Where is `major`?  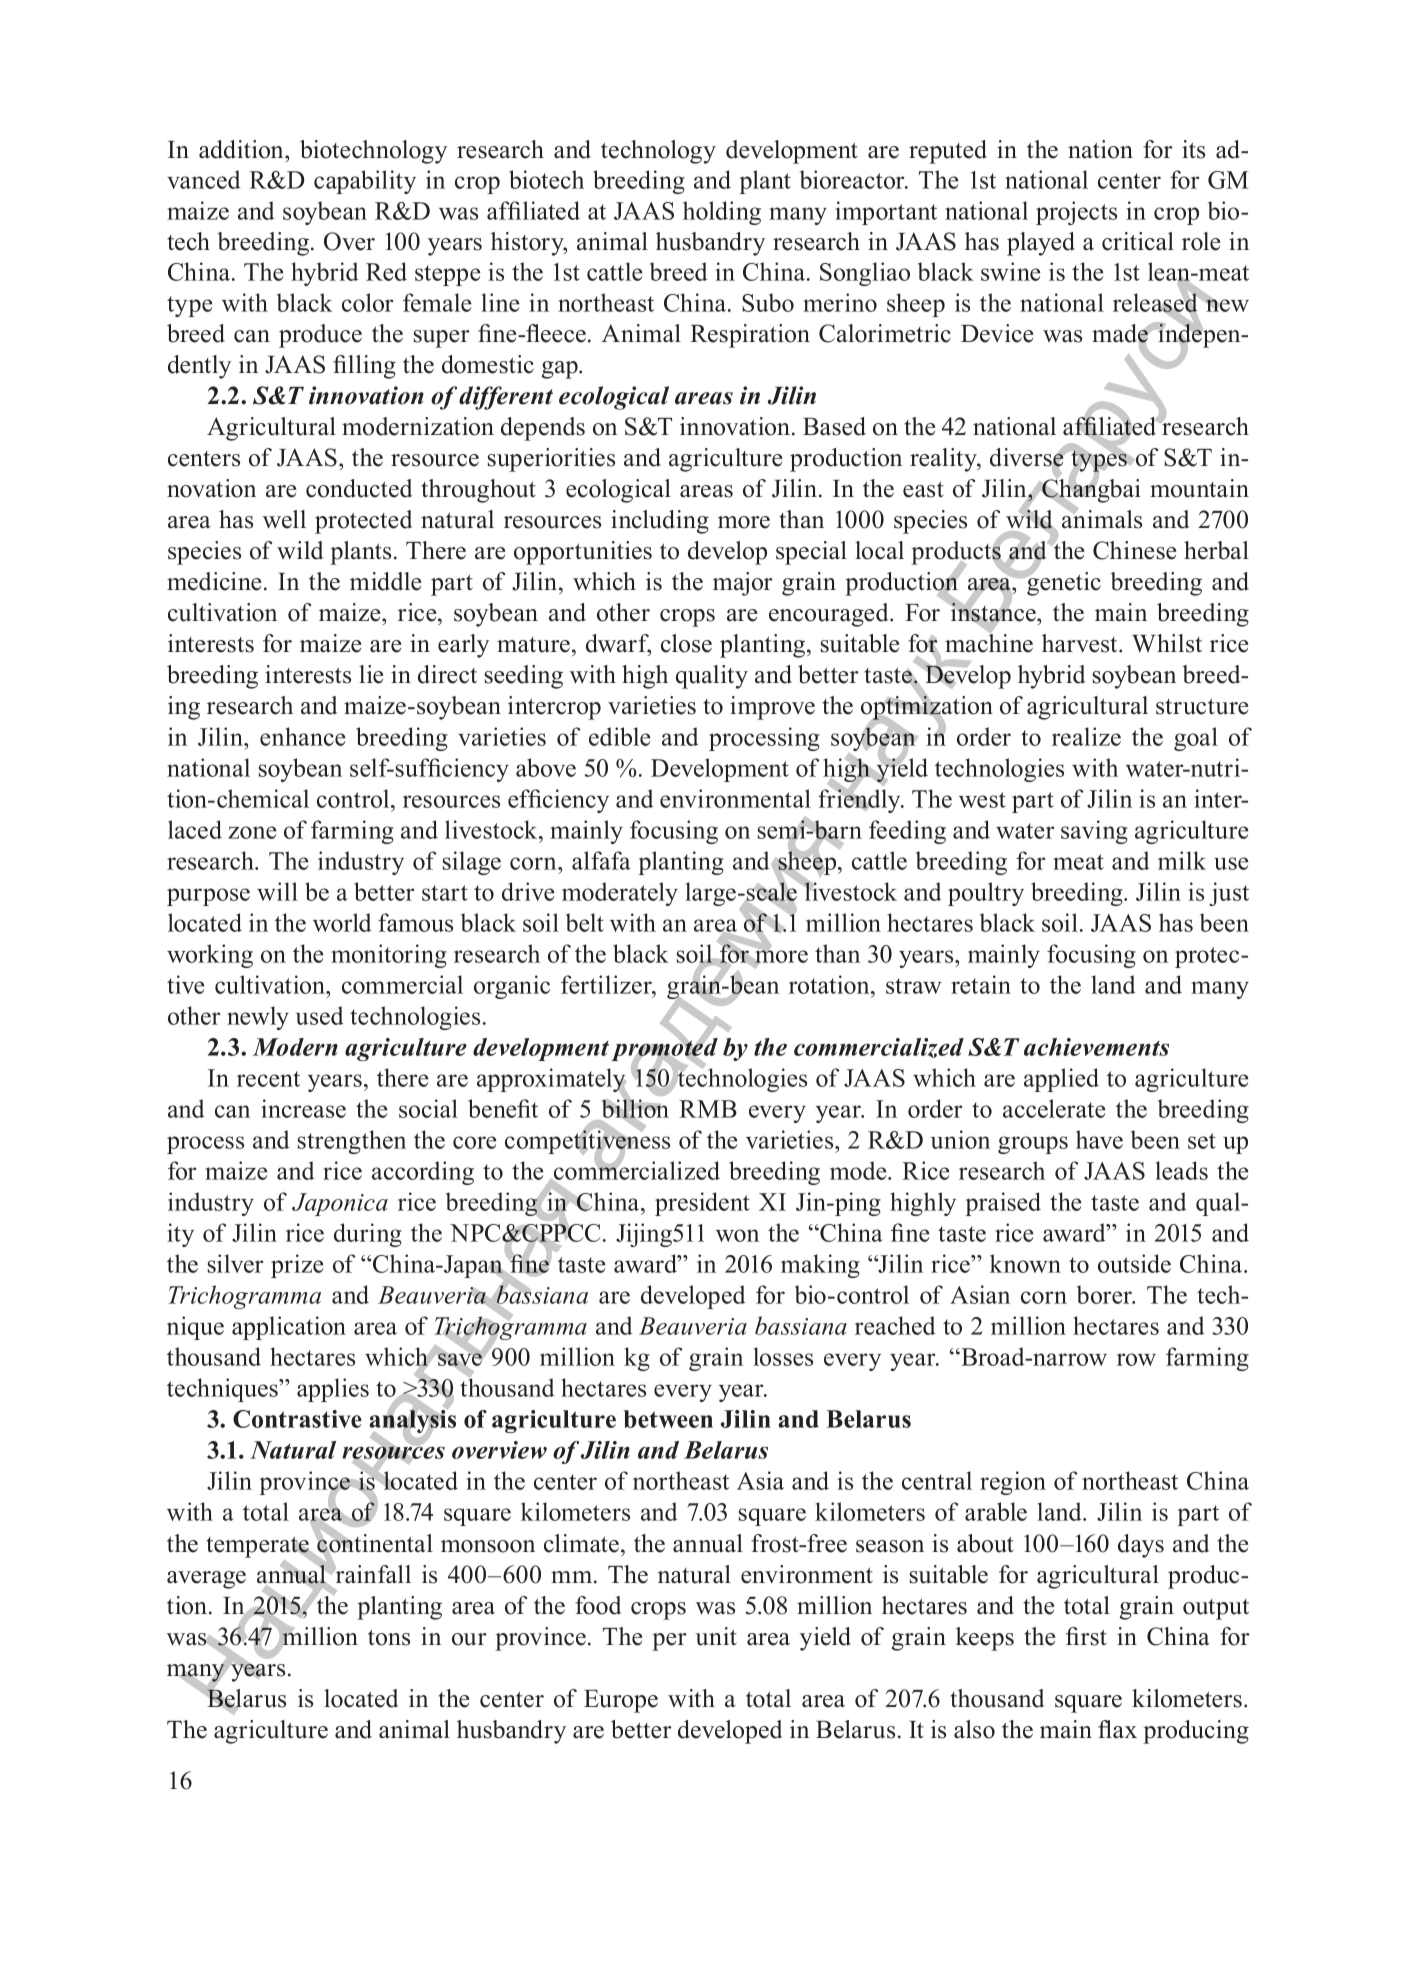
major is located at coordinates (743, 584).
